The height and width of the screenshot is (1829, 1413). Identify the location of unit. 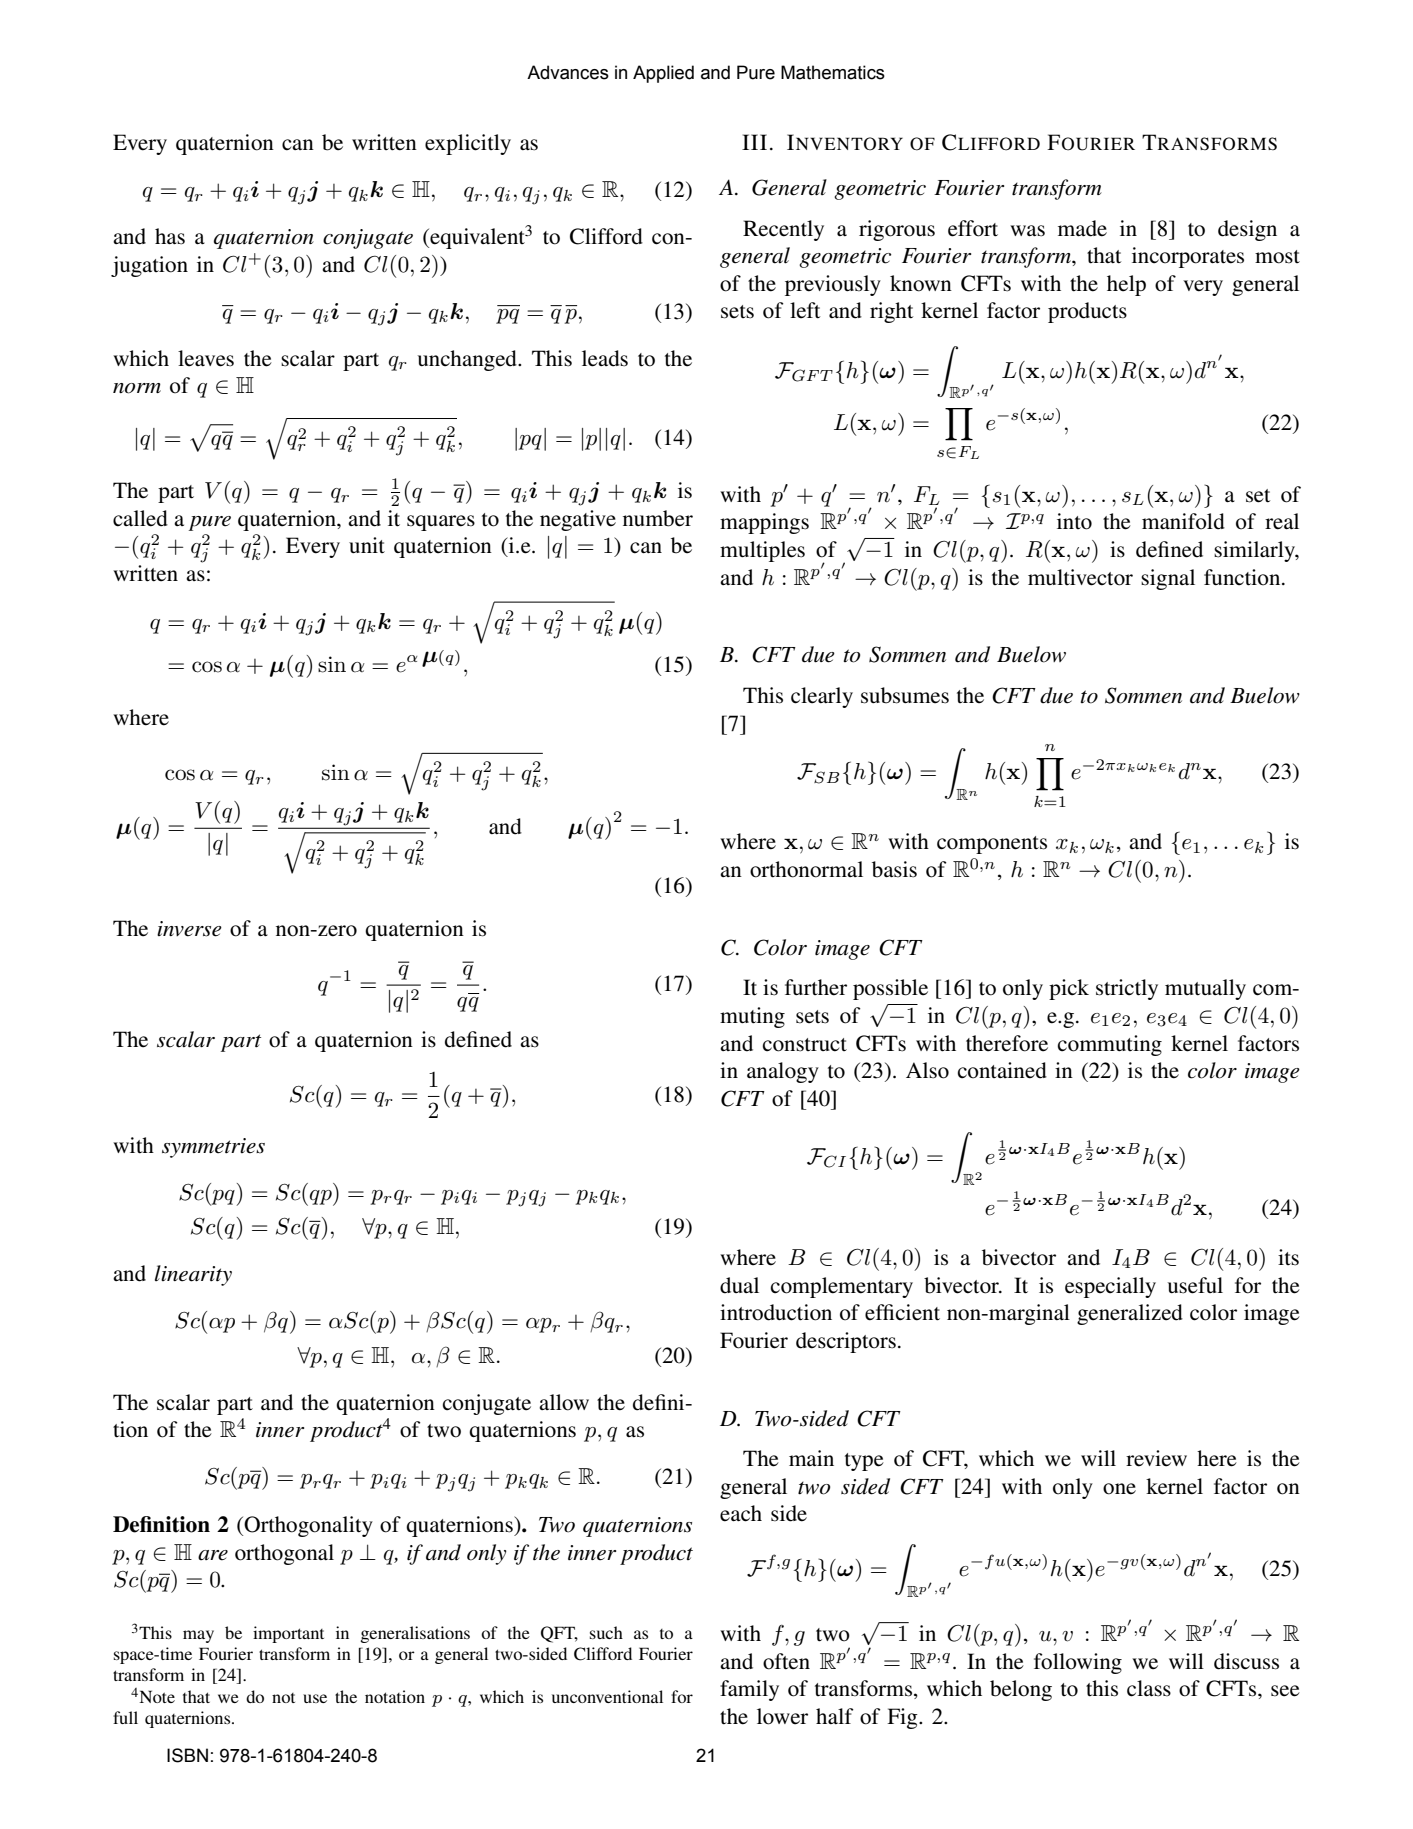
(367, 545).
